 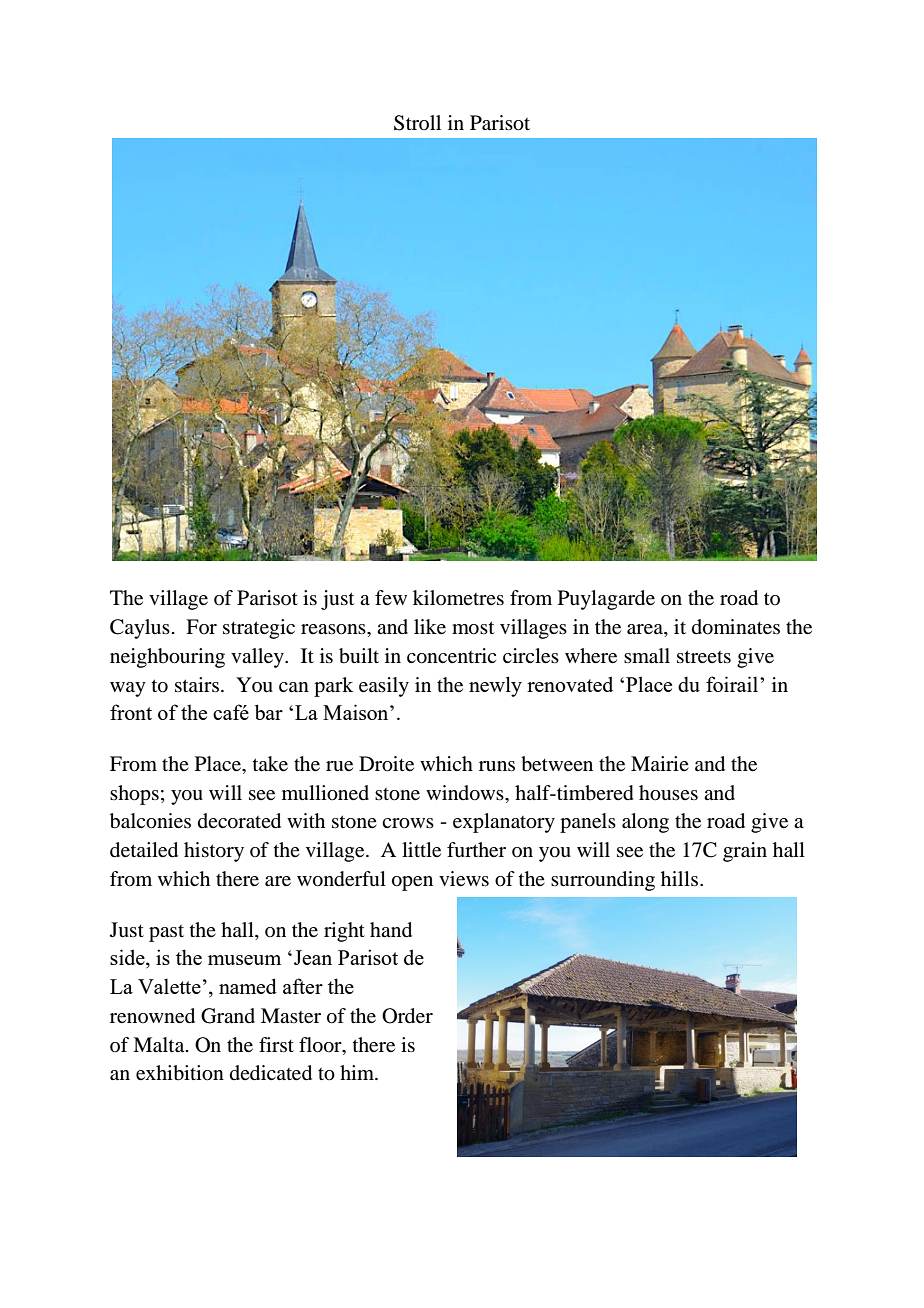 I want to click on strategic, so click(x=259, y=629).
